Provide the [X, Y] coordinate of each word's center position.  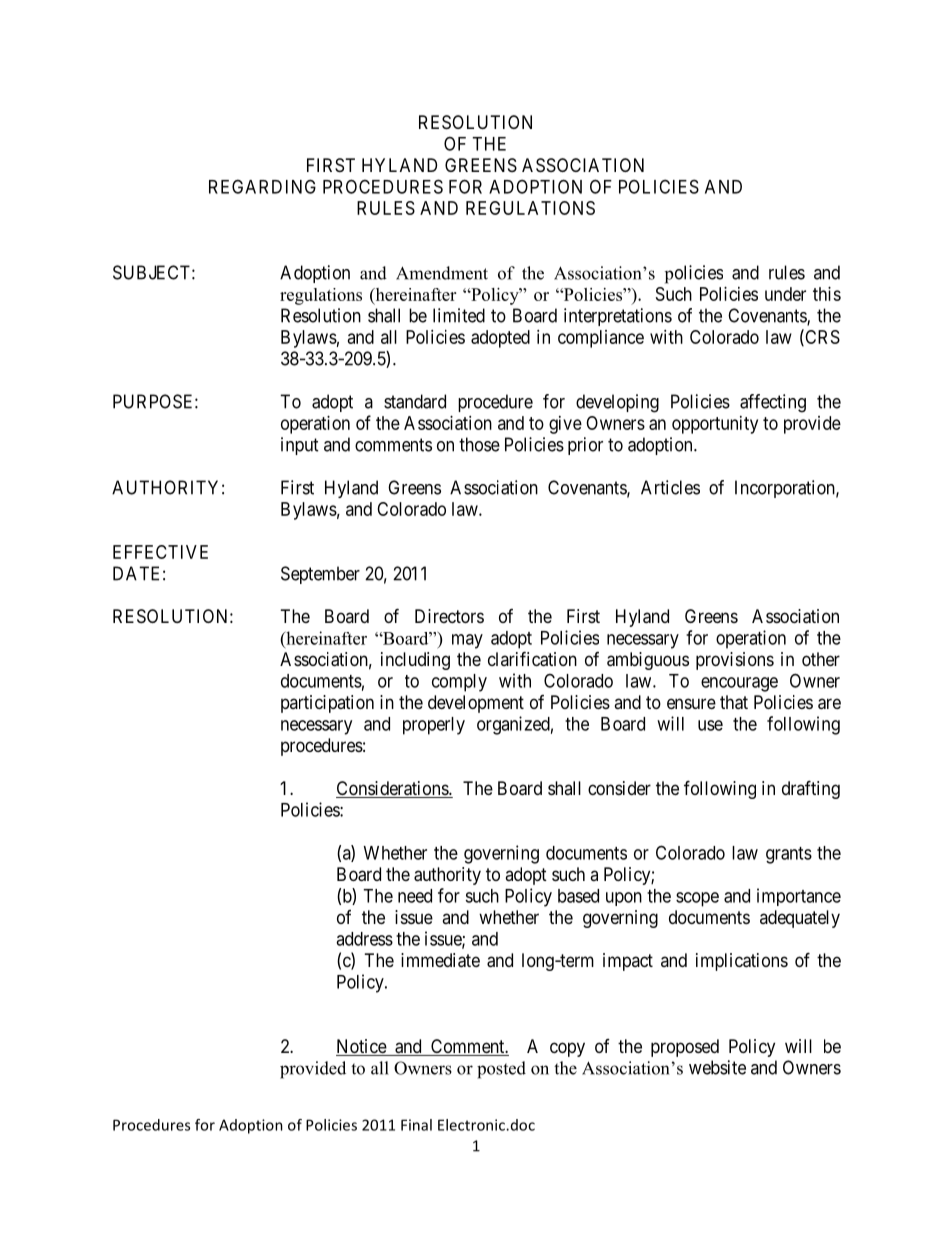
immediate [440, 960]
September [320, 575]
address [364, 939]
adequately [800, 919]
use [710, 725]
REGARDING [262, 186]
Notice [362, 1047]
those [479, 444]
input [300, 446]
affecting [773, 403]
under [785, 294]
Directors [449, 616]
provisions [735, 661]
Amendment [442, 273]
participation [327, 704]
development [476, 704]
